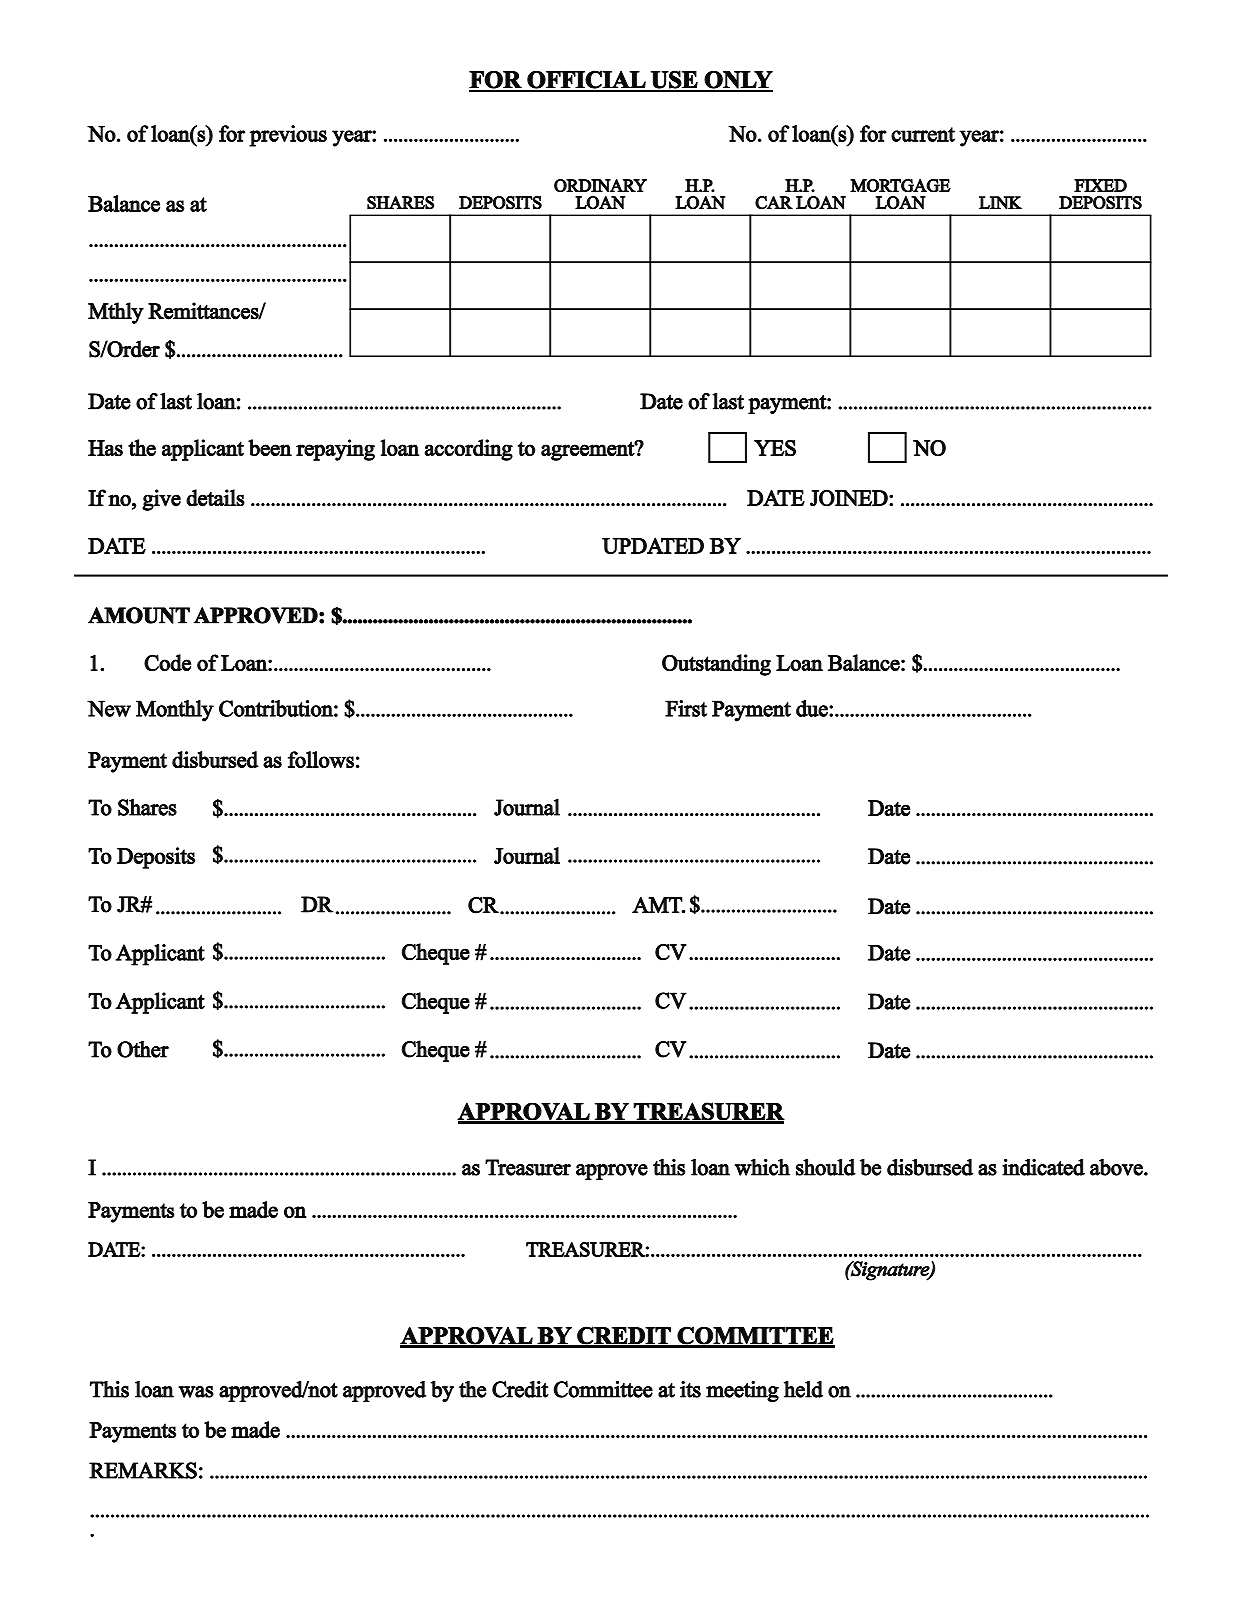 The image size is (1242, 1608). Describe the element at coordinates (923, 134) in the screenshot. I see `current` at that location.
